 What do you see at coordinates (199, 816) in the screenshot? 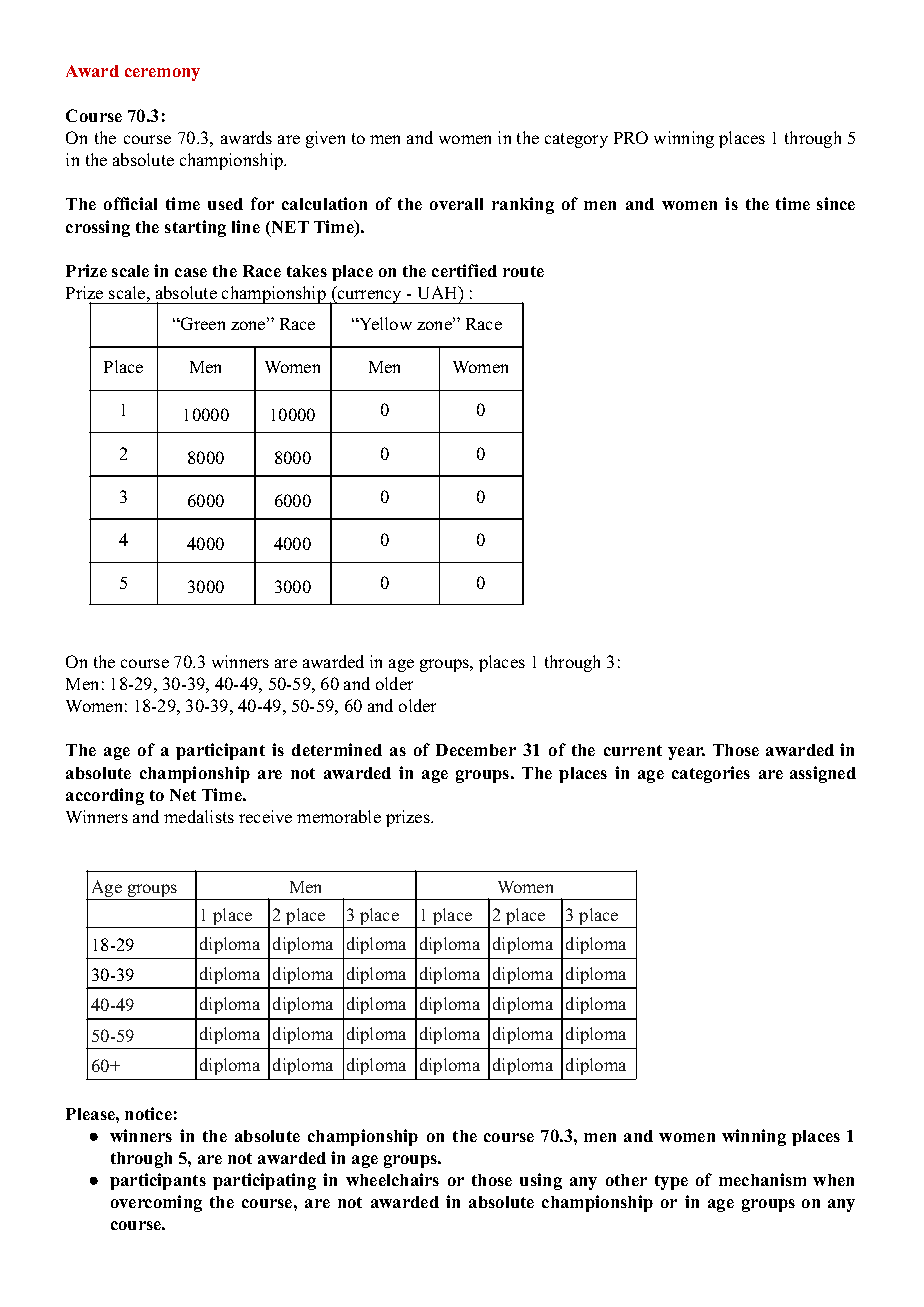
I see `medalists` at bounding box center [199, 816].
